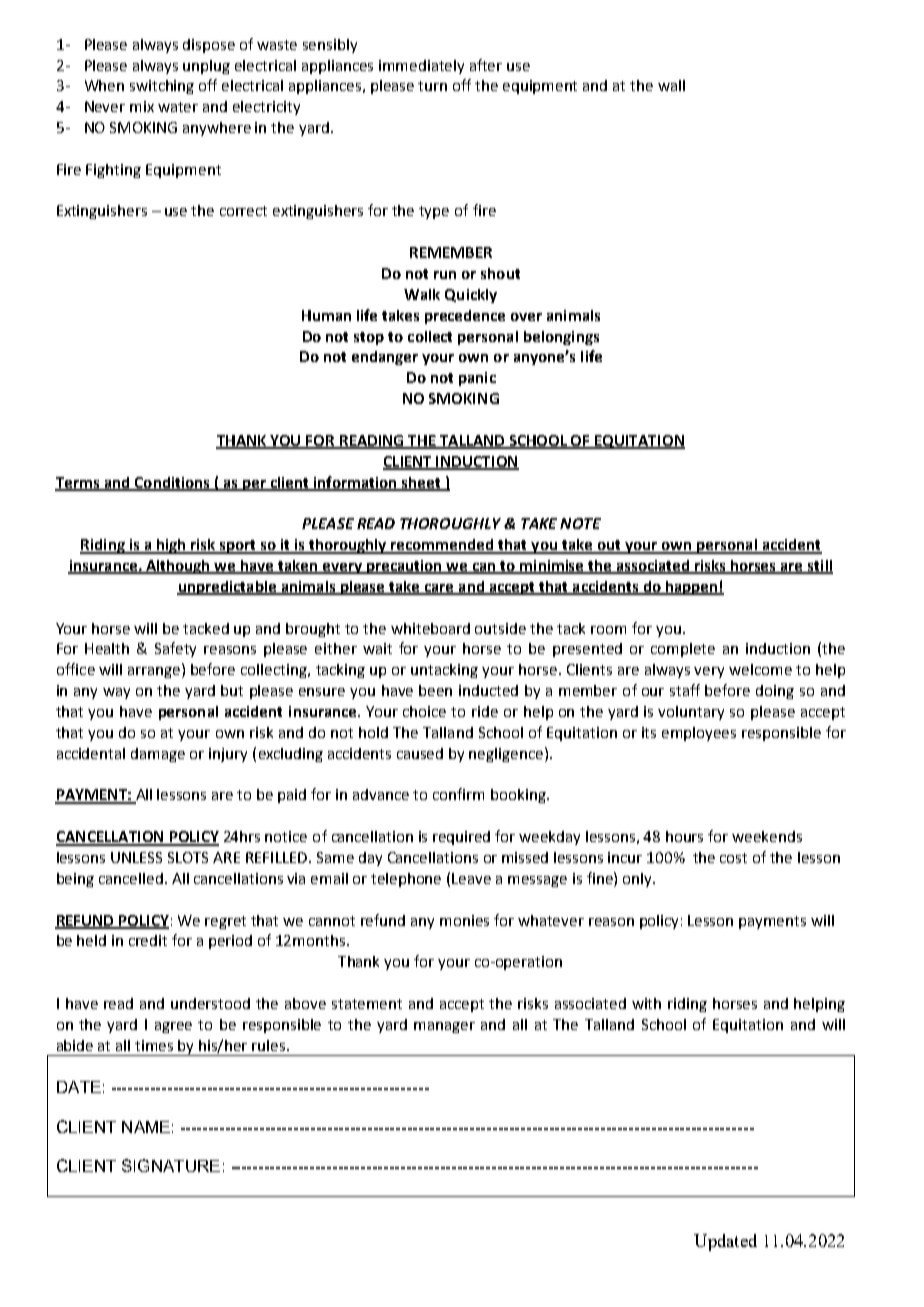 The height and width of the screenshot is (1307, 924). Describe the element at coordinates (432, 86) in the screenshot. I see `turn` at that location.
